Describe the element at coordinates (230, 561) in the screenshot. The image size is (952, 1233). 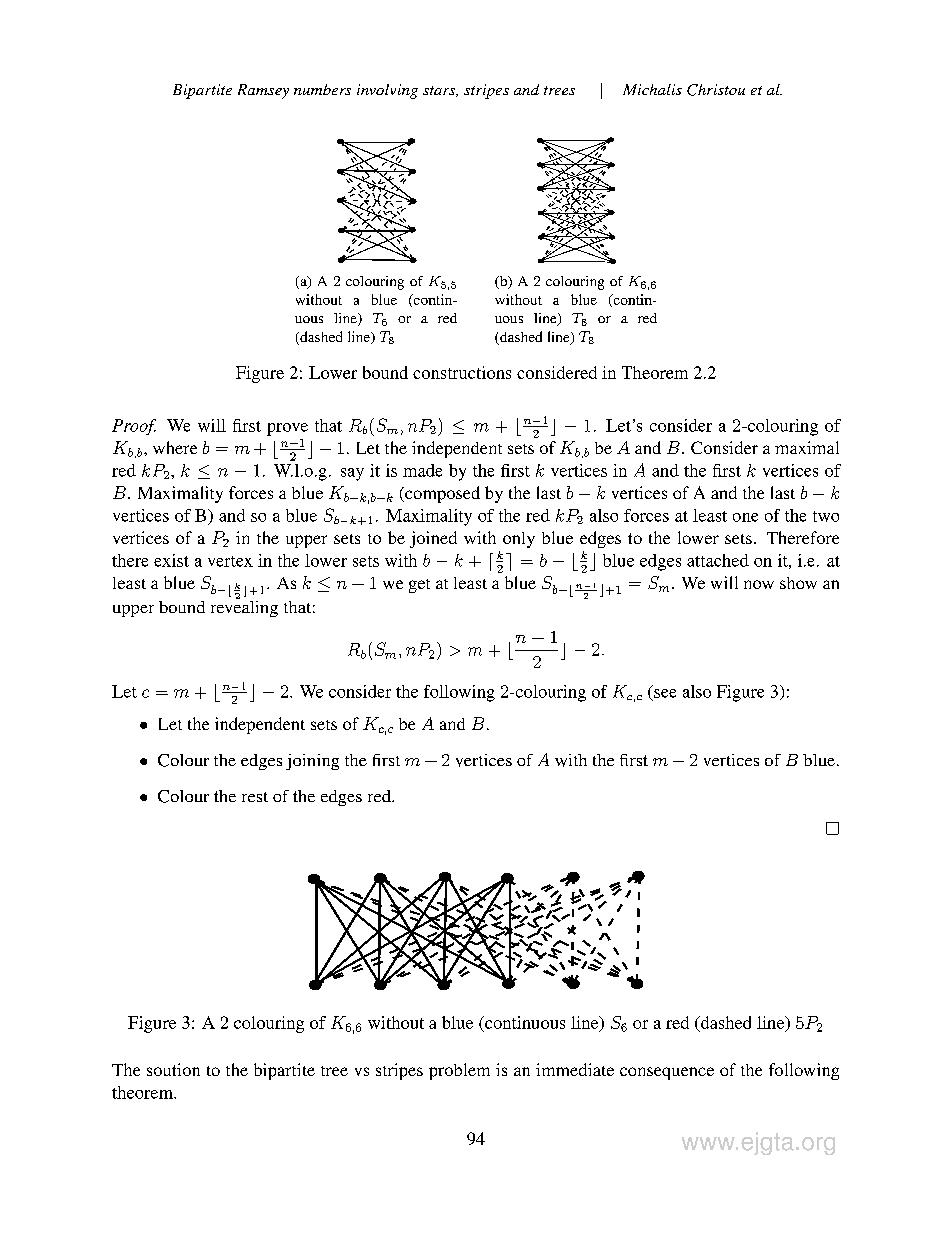
I see `vertex` at that location.
